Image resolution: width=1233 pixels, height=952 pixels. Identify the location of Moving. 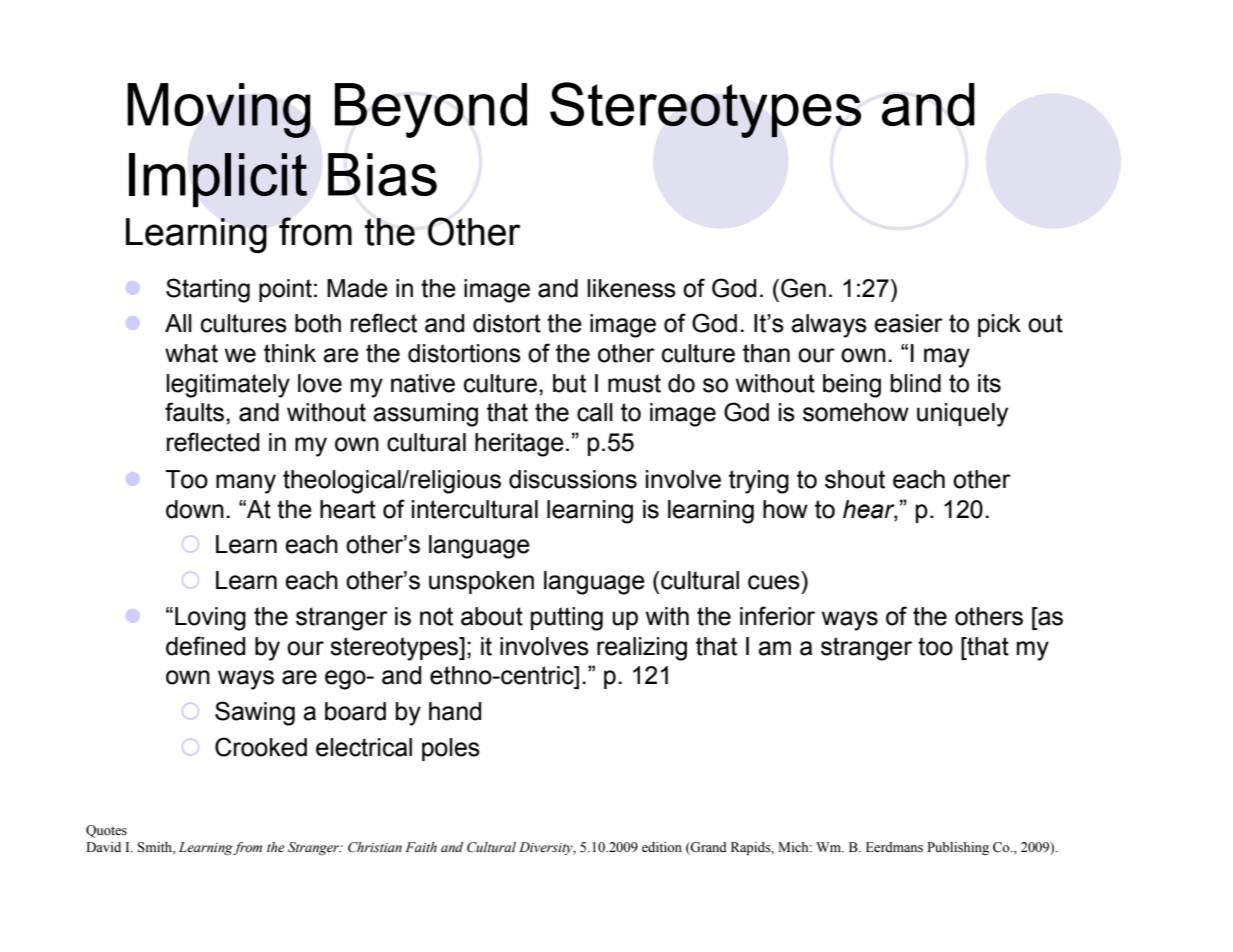
(219, 110).
